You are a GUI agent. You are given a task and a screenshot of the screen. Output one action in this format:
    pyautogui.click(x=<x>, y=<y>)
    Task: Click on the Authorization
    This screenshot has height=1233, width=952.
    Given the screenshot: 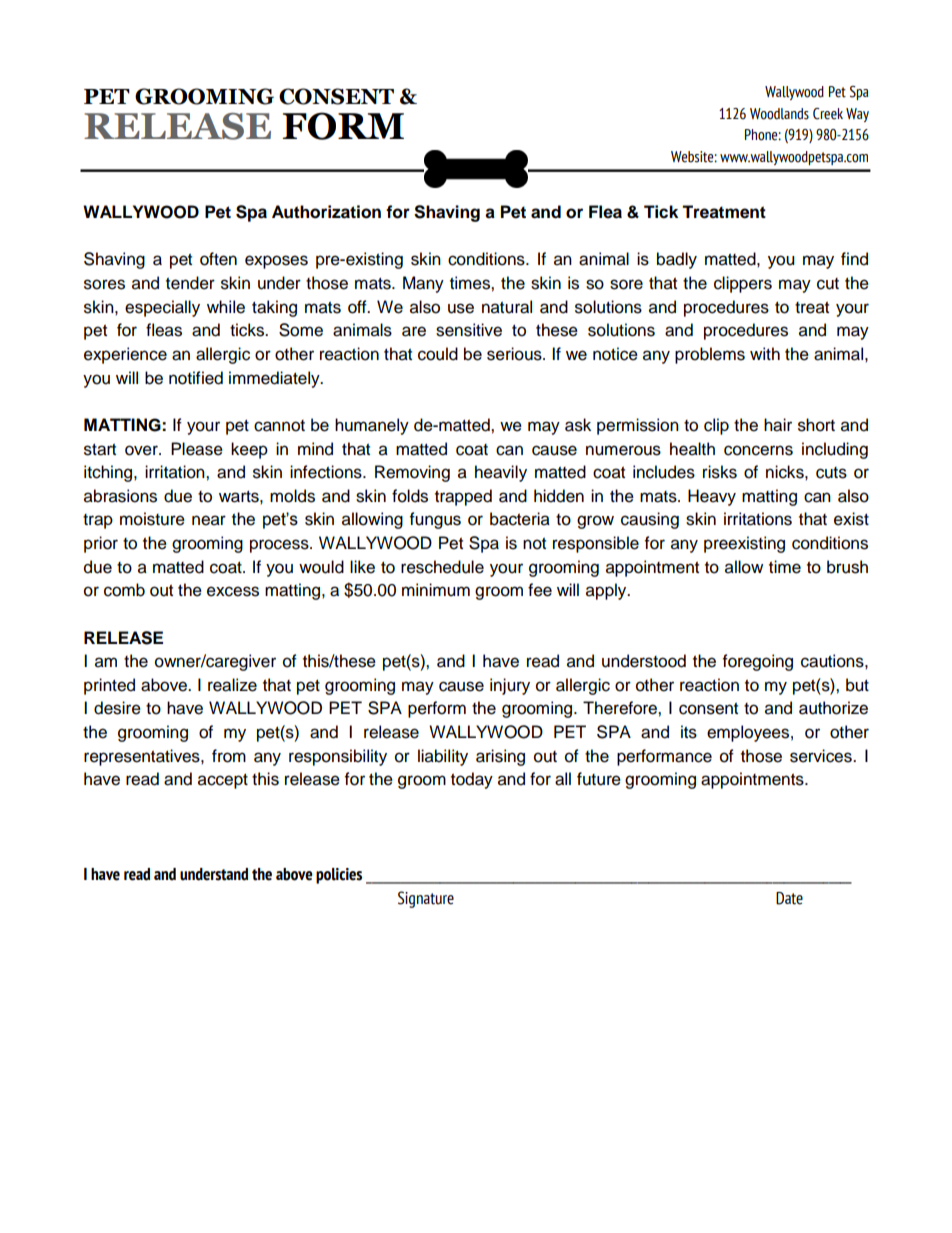 What is the action you would take?
    pyautogui.click(x=326, y=212)
